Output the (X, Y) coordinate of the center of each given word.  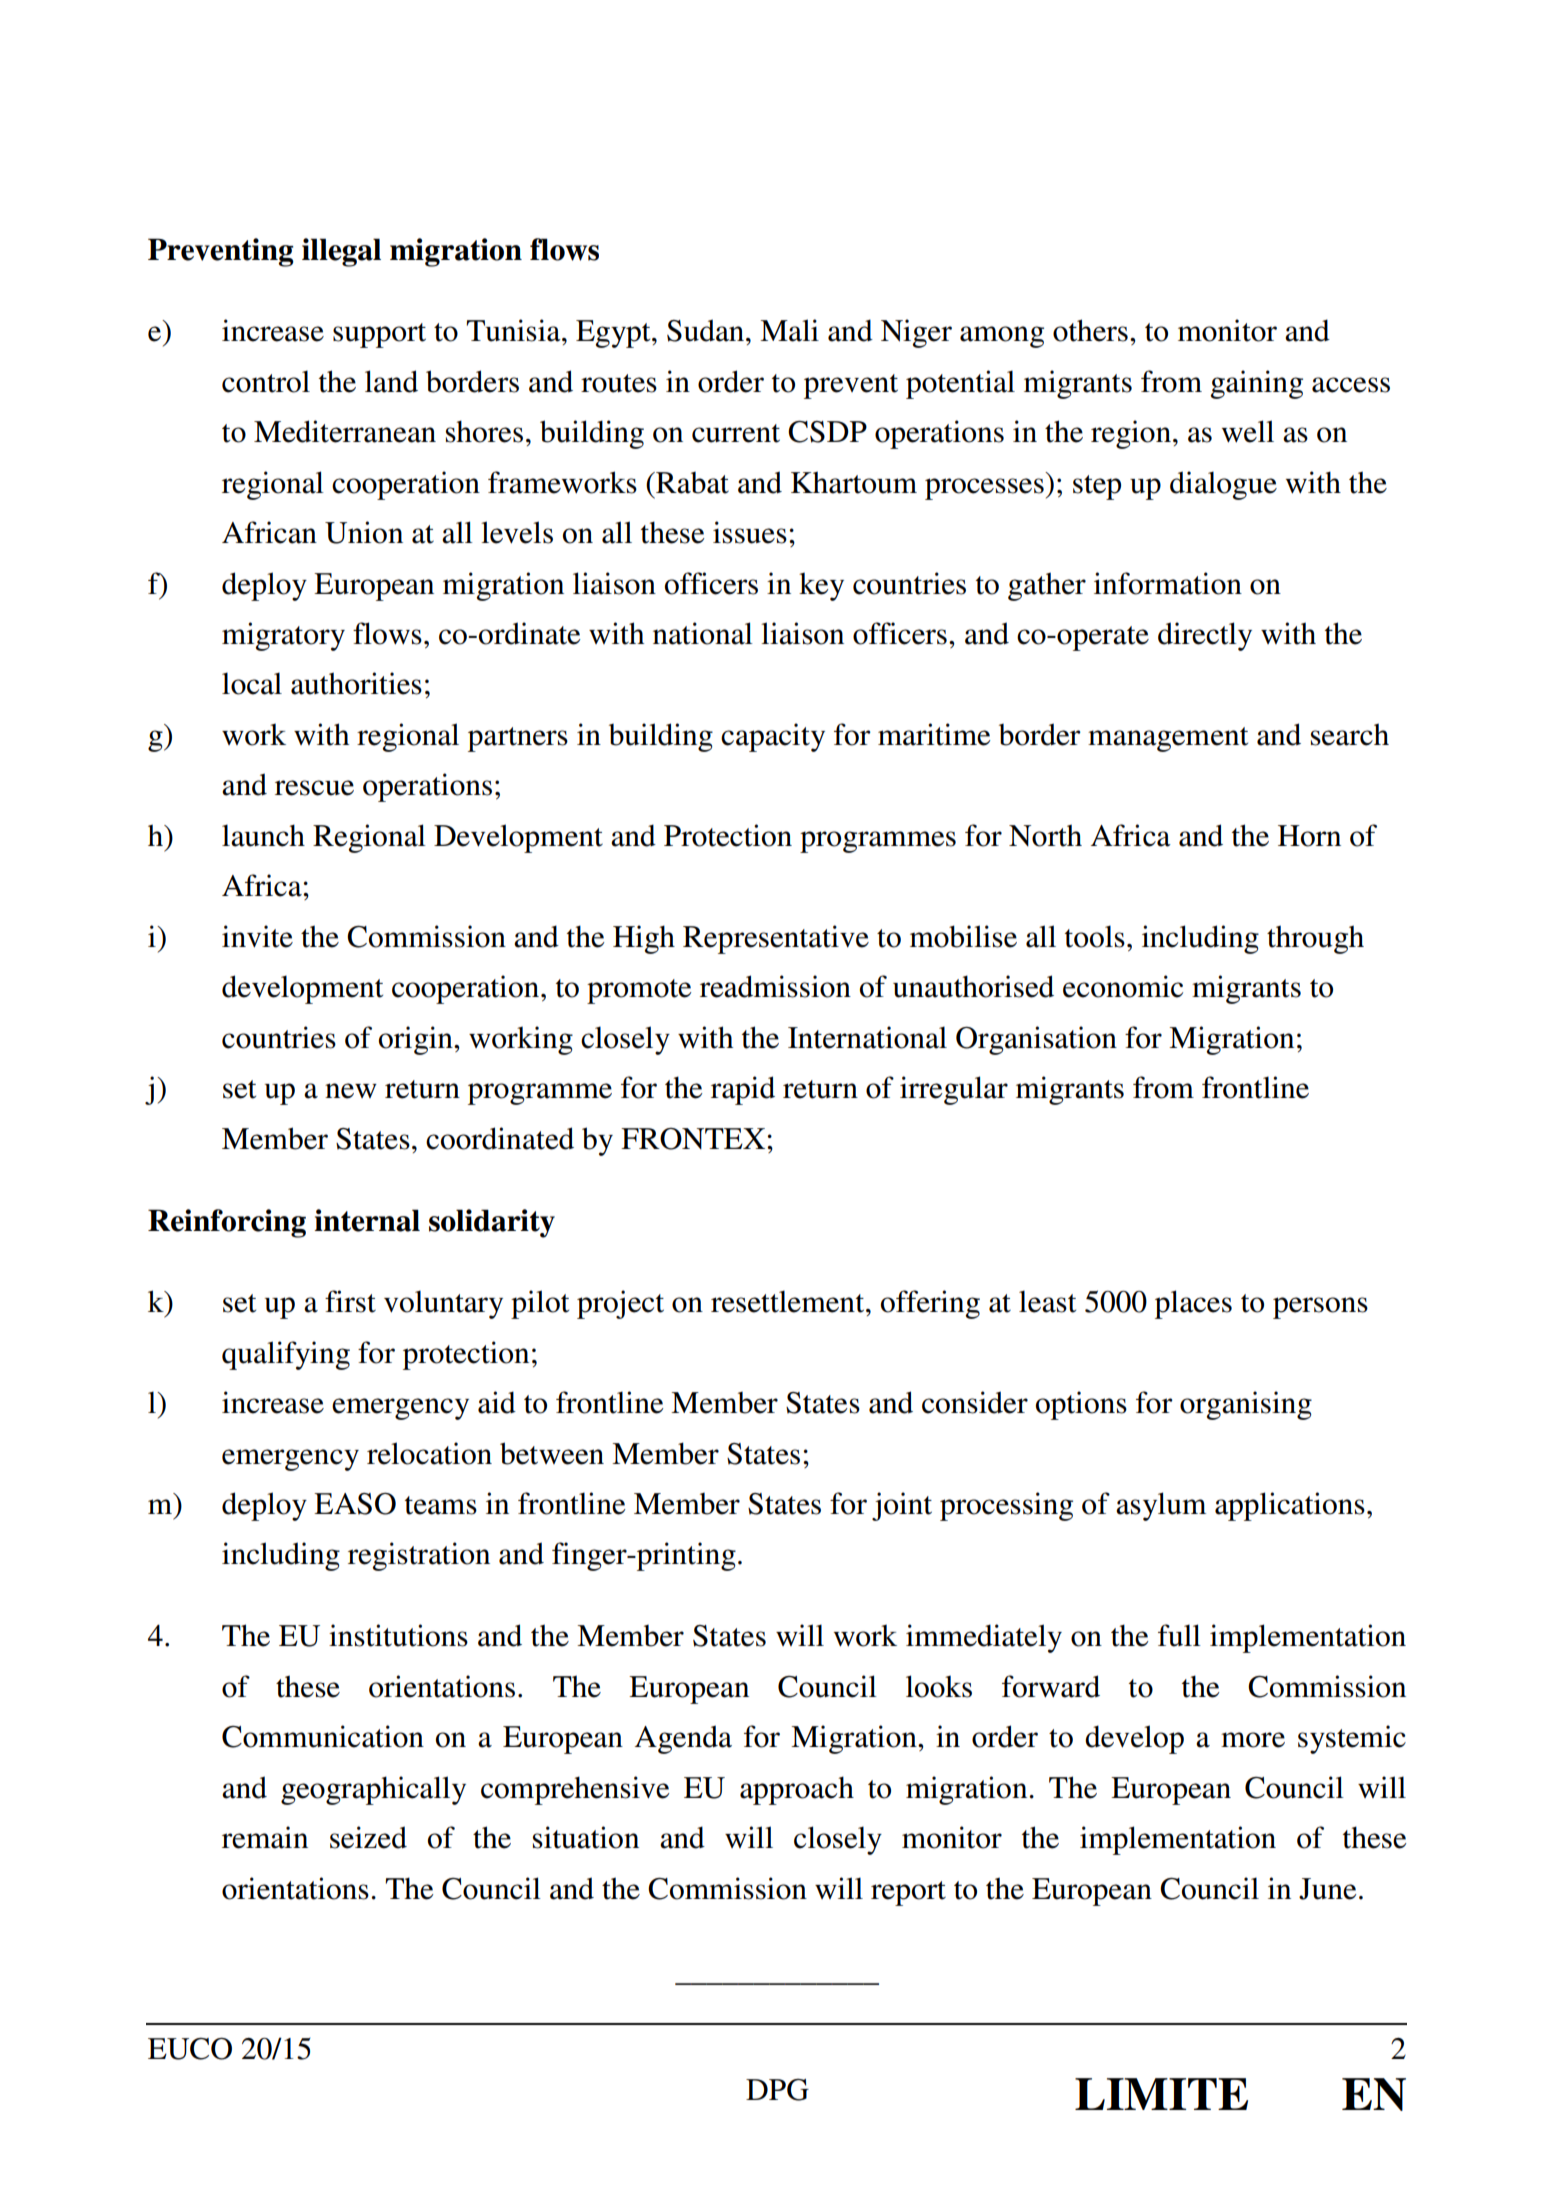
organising (1246, 1405)
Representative (776, 939)
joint (902, 1506)
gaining (1256, 384)
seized (368, 1837)
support (379, 335)
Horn (1309, 836)
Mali (789, 330)
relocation (429, 1453)
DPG (777, 2090)
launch (263, 835)
